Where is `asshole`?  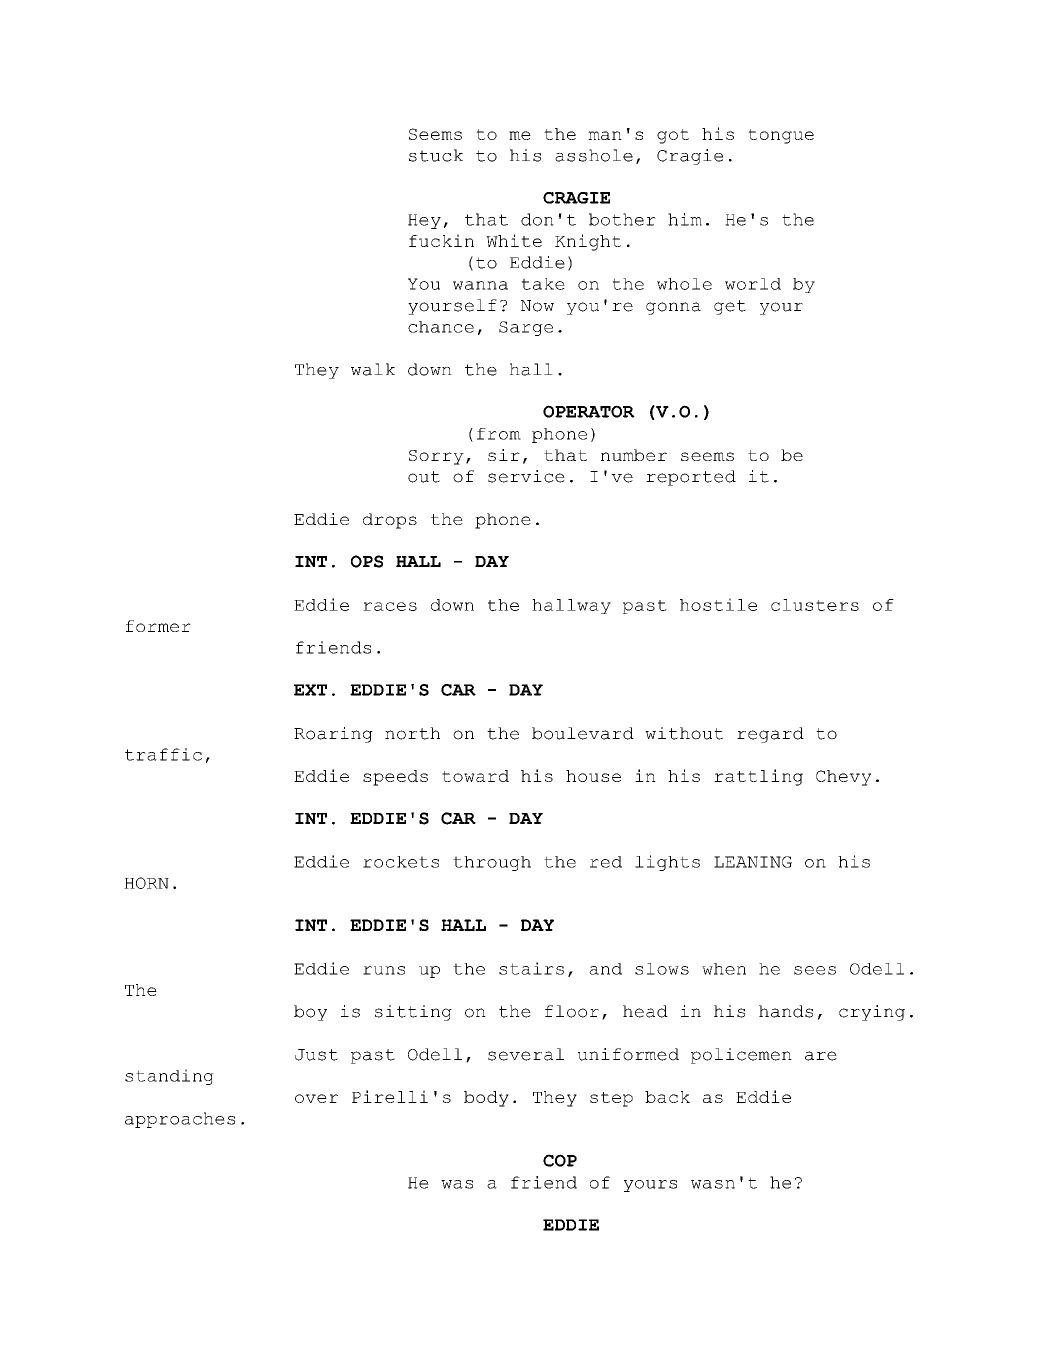
asshole is located at coordinates (594, 155).
